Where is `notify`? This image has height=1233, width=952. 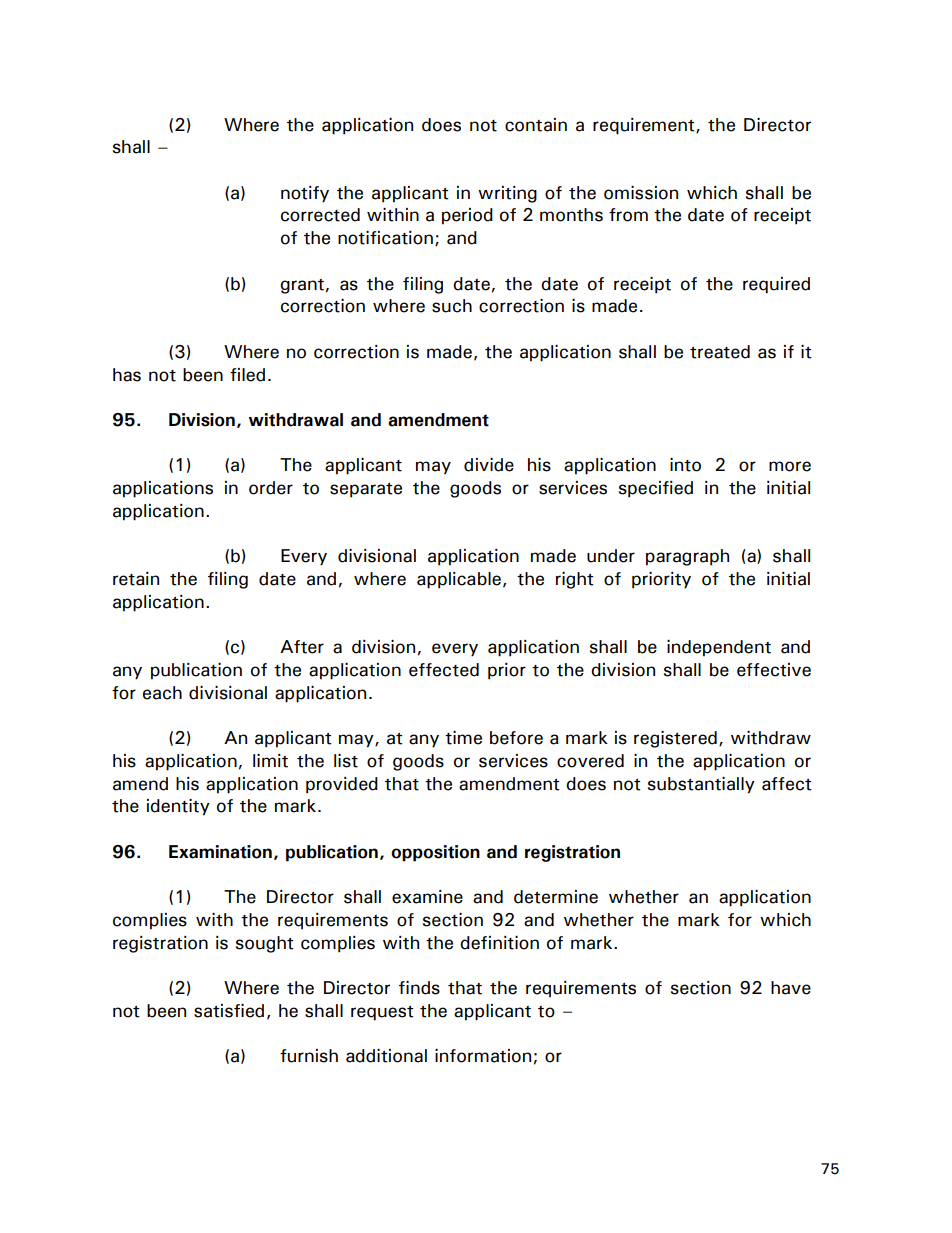 notify is located at coordinates (305, 194).
